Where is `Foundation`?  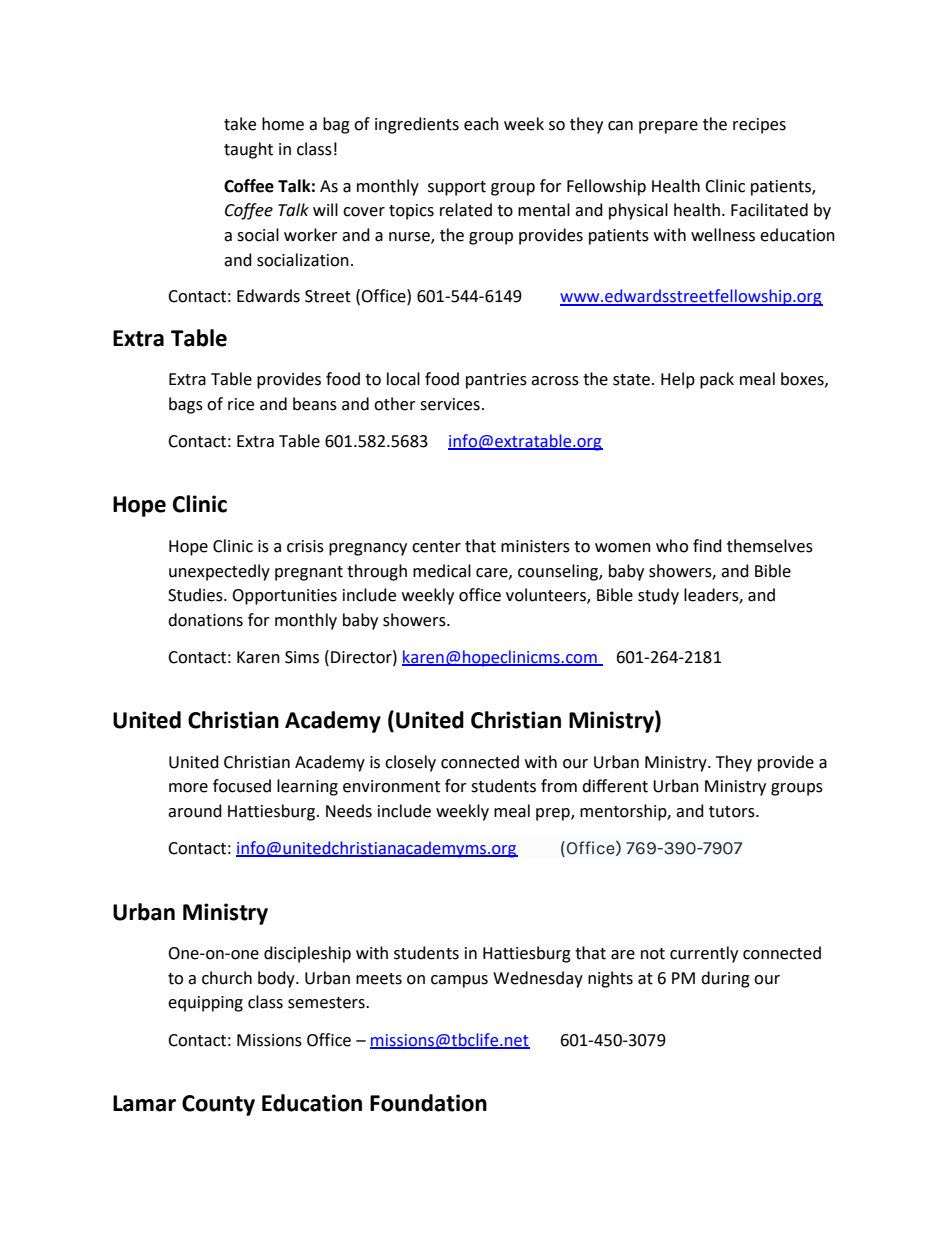
Foundation is located at coordinates (428, 1103).
